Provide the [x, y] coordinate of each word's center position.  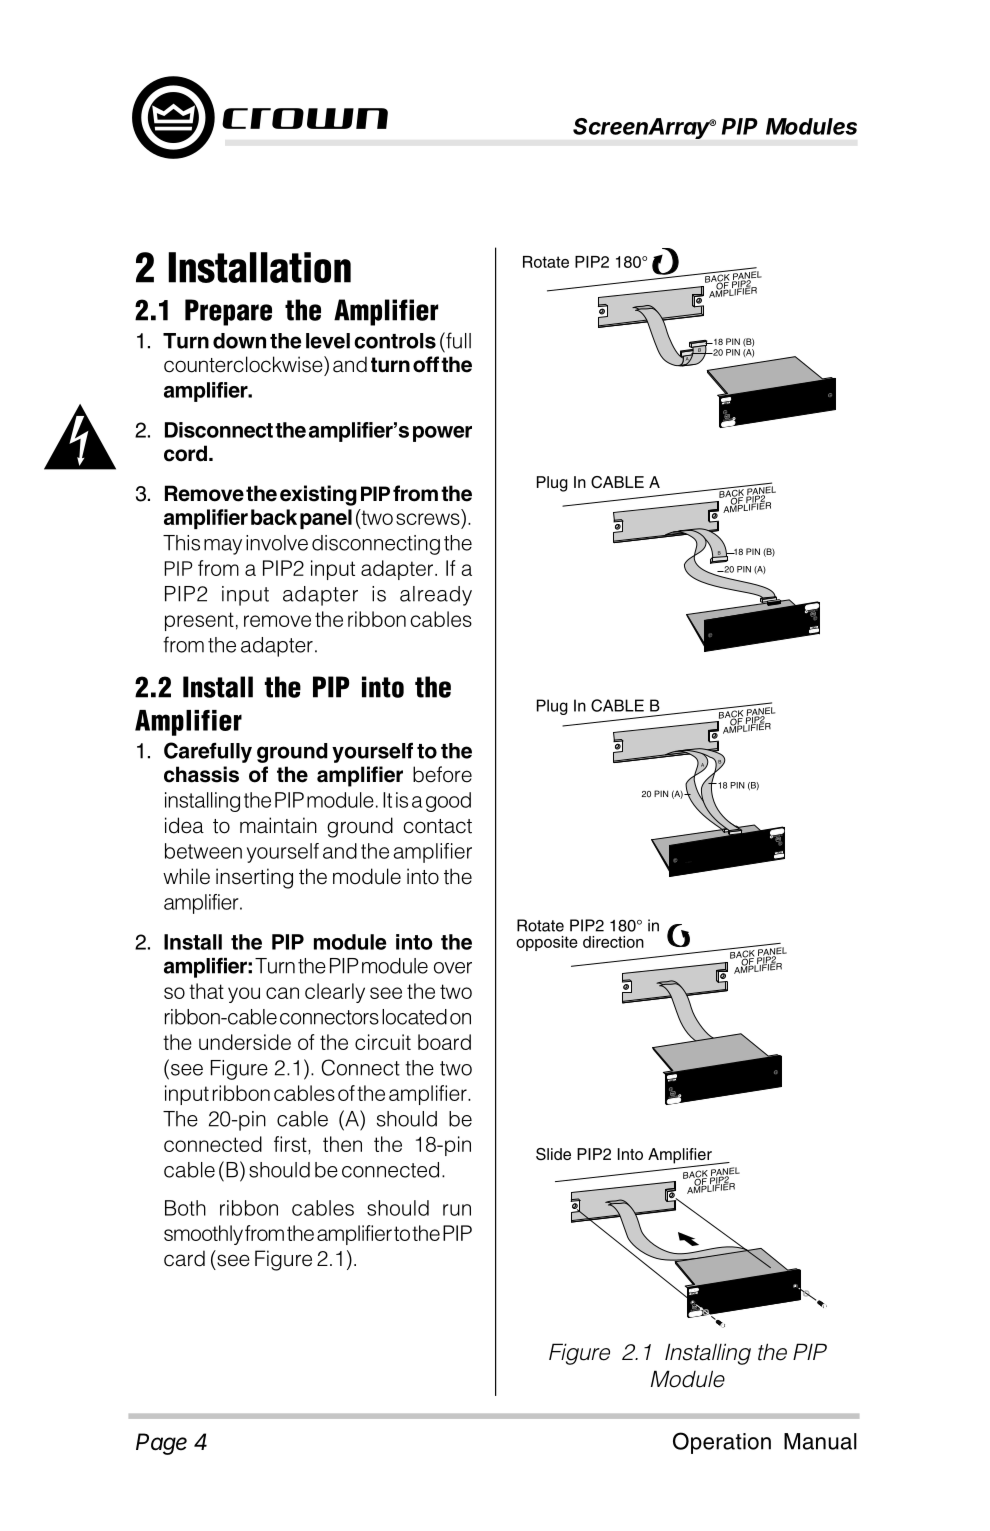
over [453, 968]
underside [245, 1042]
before [442, 774]
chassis [201, 774]
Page [161, 1444]
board [444, 1042]
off [426, 364]
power [442, 434]
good [448, 802]
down [239, 341]
